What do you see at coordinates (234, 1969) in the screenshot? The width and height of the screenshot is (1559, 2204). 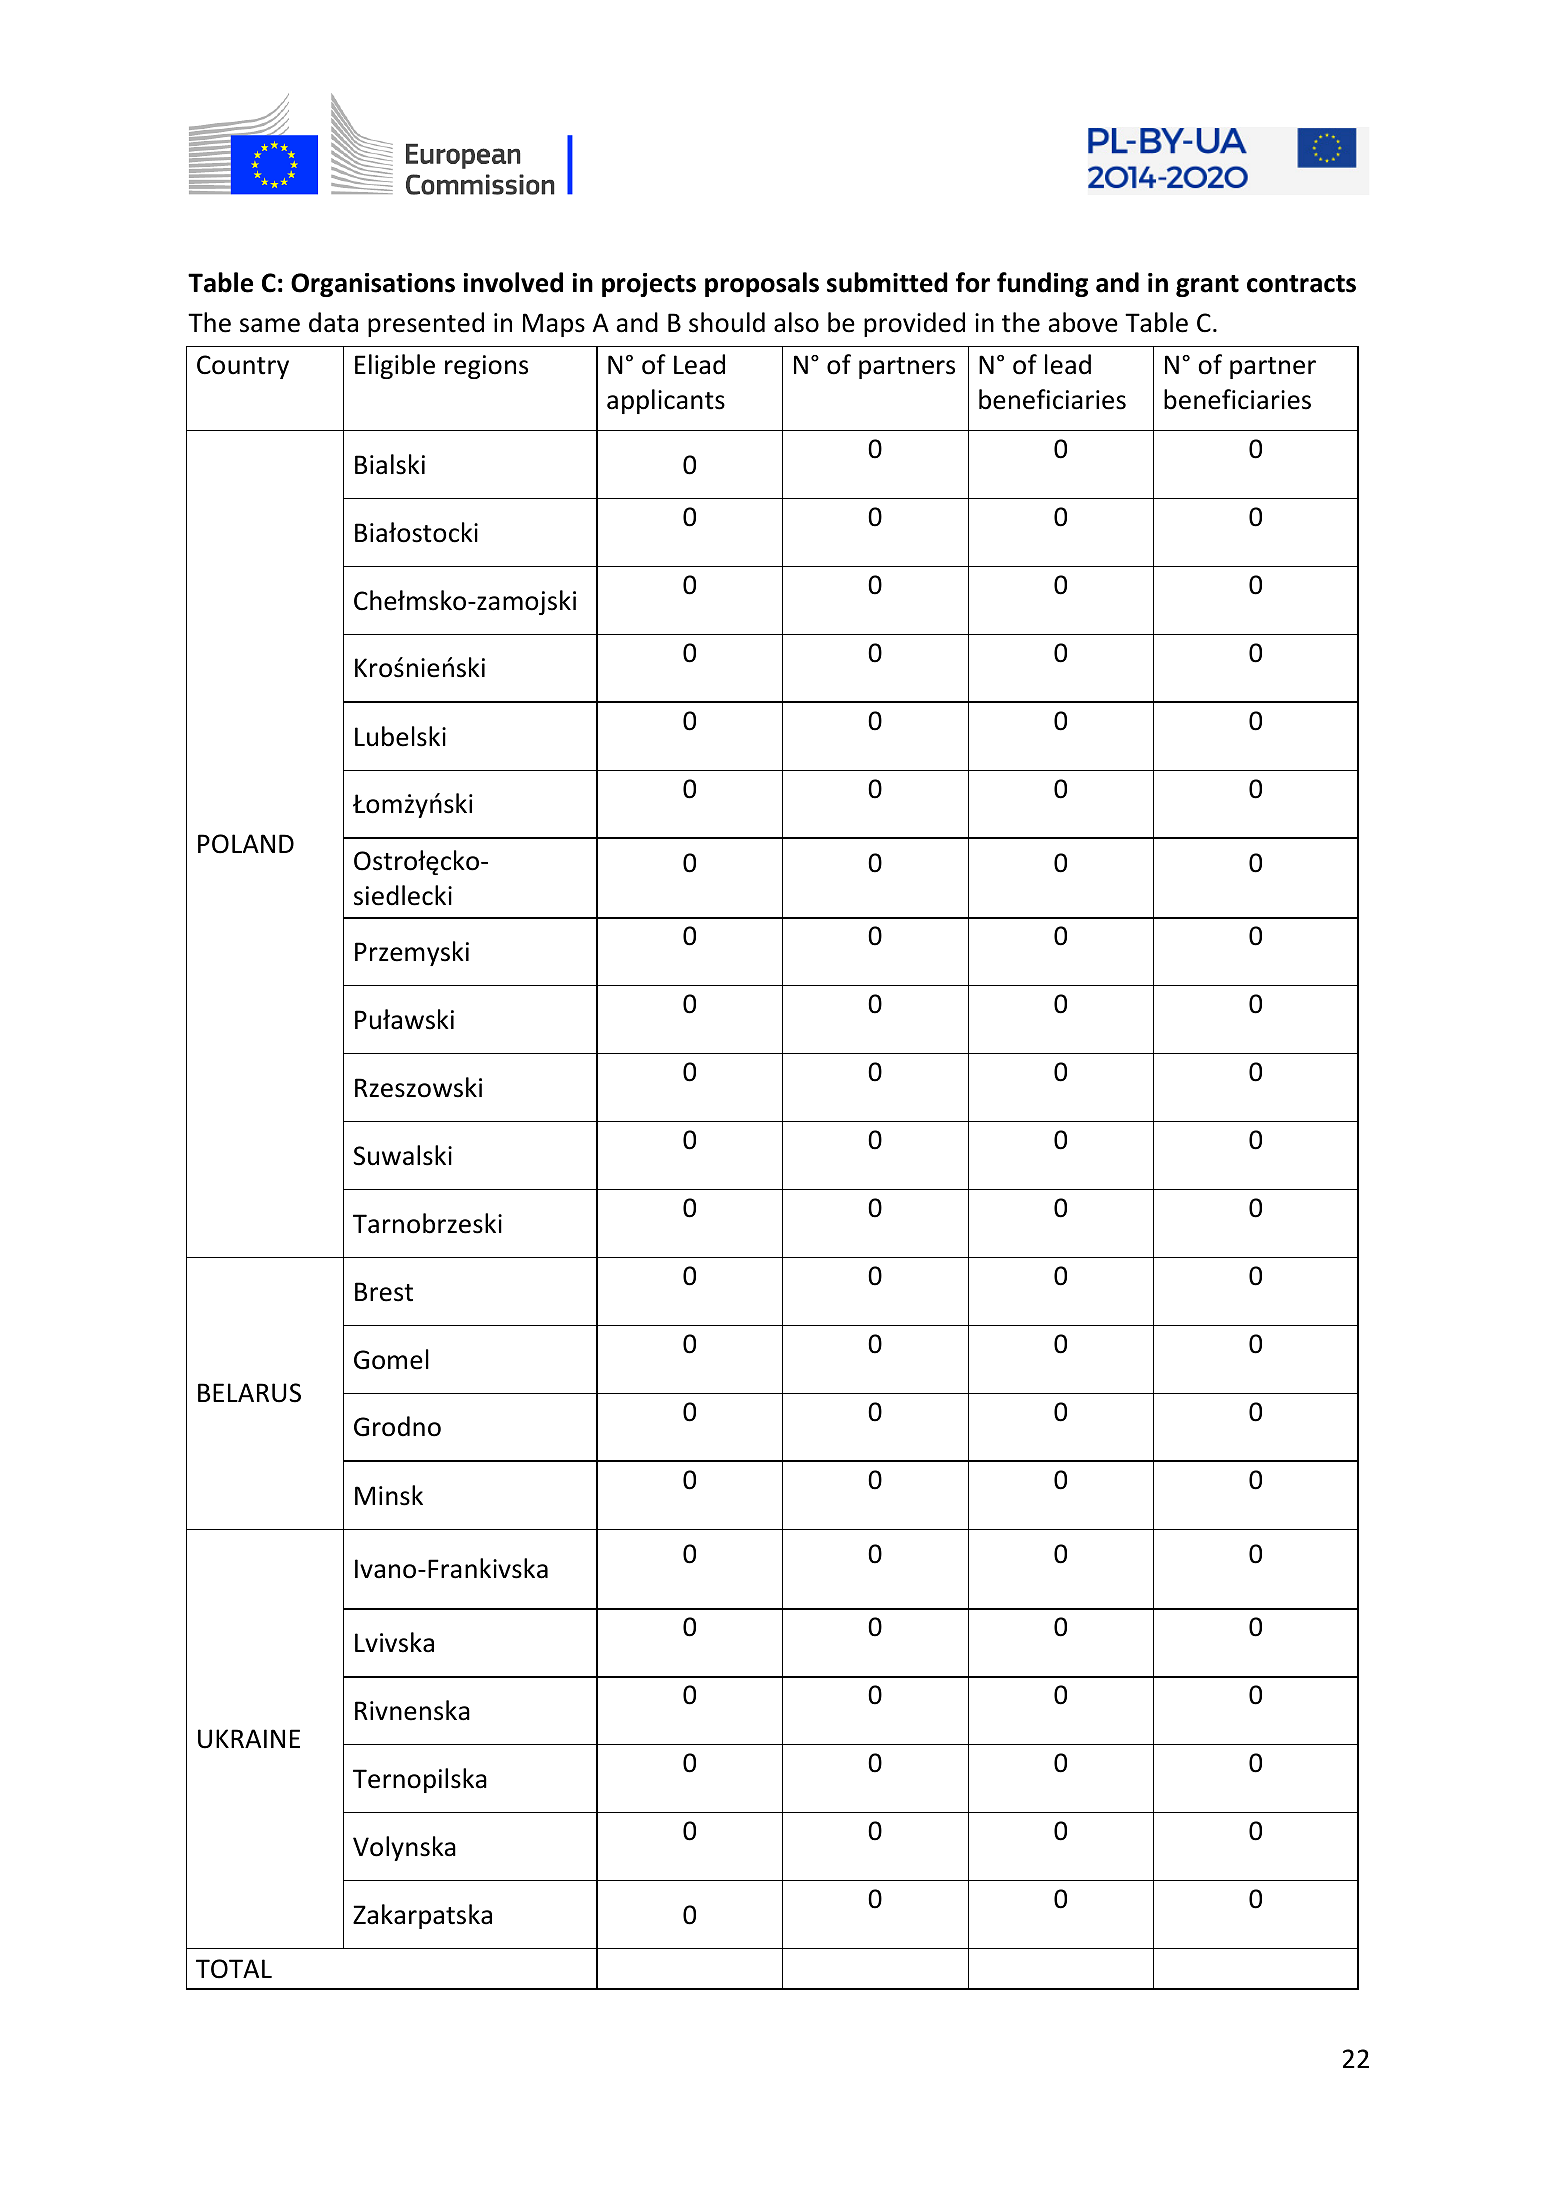 I see `TOTAL` at bounding box center [234, 1969].
